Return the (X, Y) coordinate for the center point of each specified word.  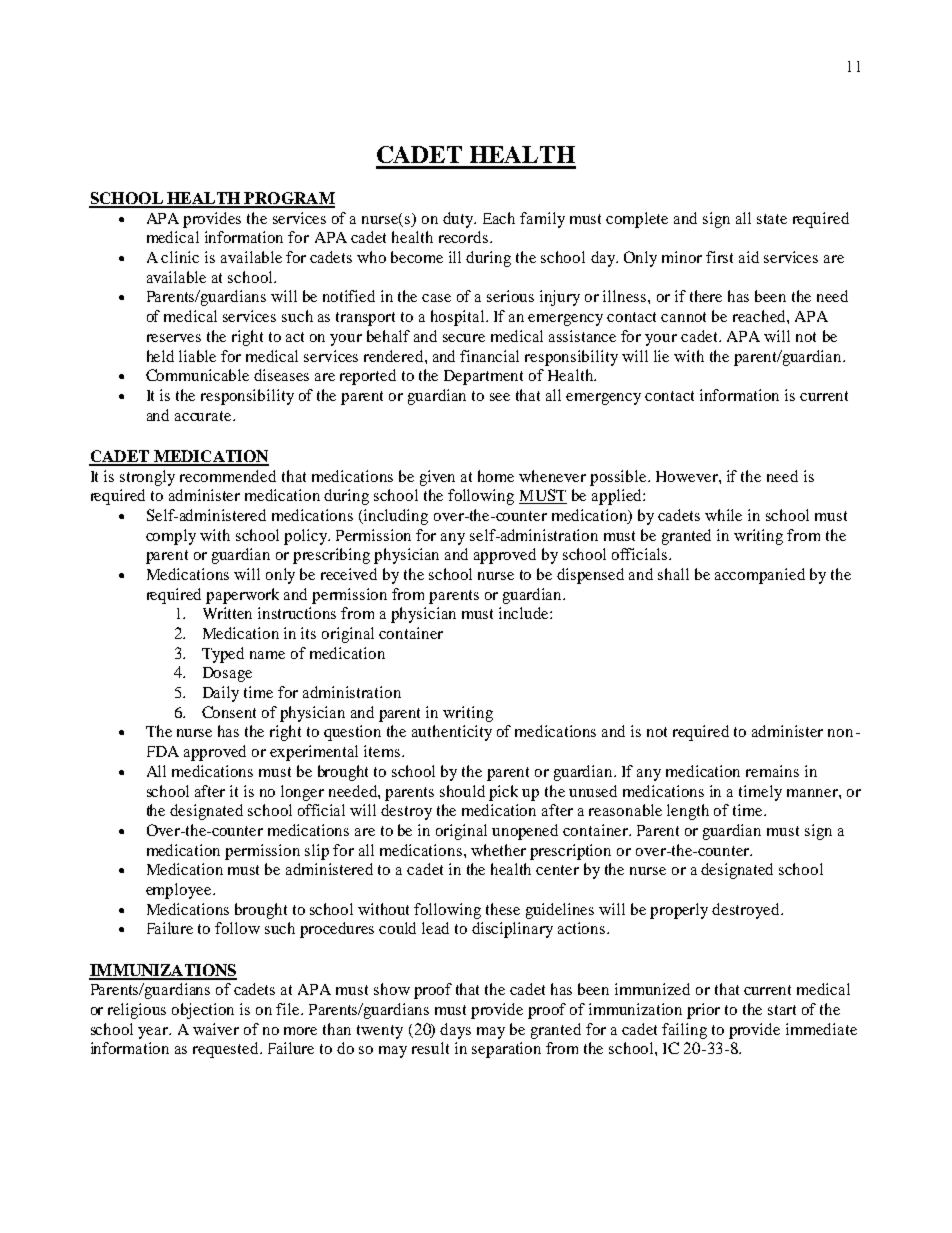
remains (772, 771)
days (455, 1031)
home (496, 476)
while (723, 515)
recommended (228, 476)
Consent (229, 712)
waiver (216, 1029)
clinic (180, 257)
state (772, 219)
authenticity (452, 733)
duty (459, 220)
